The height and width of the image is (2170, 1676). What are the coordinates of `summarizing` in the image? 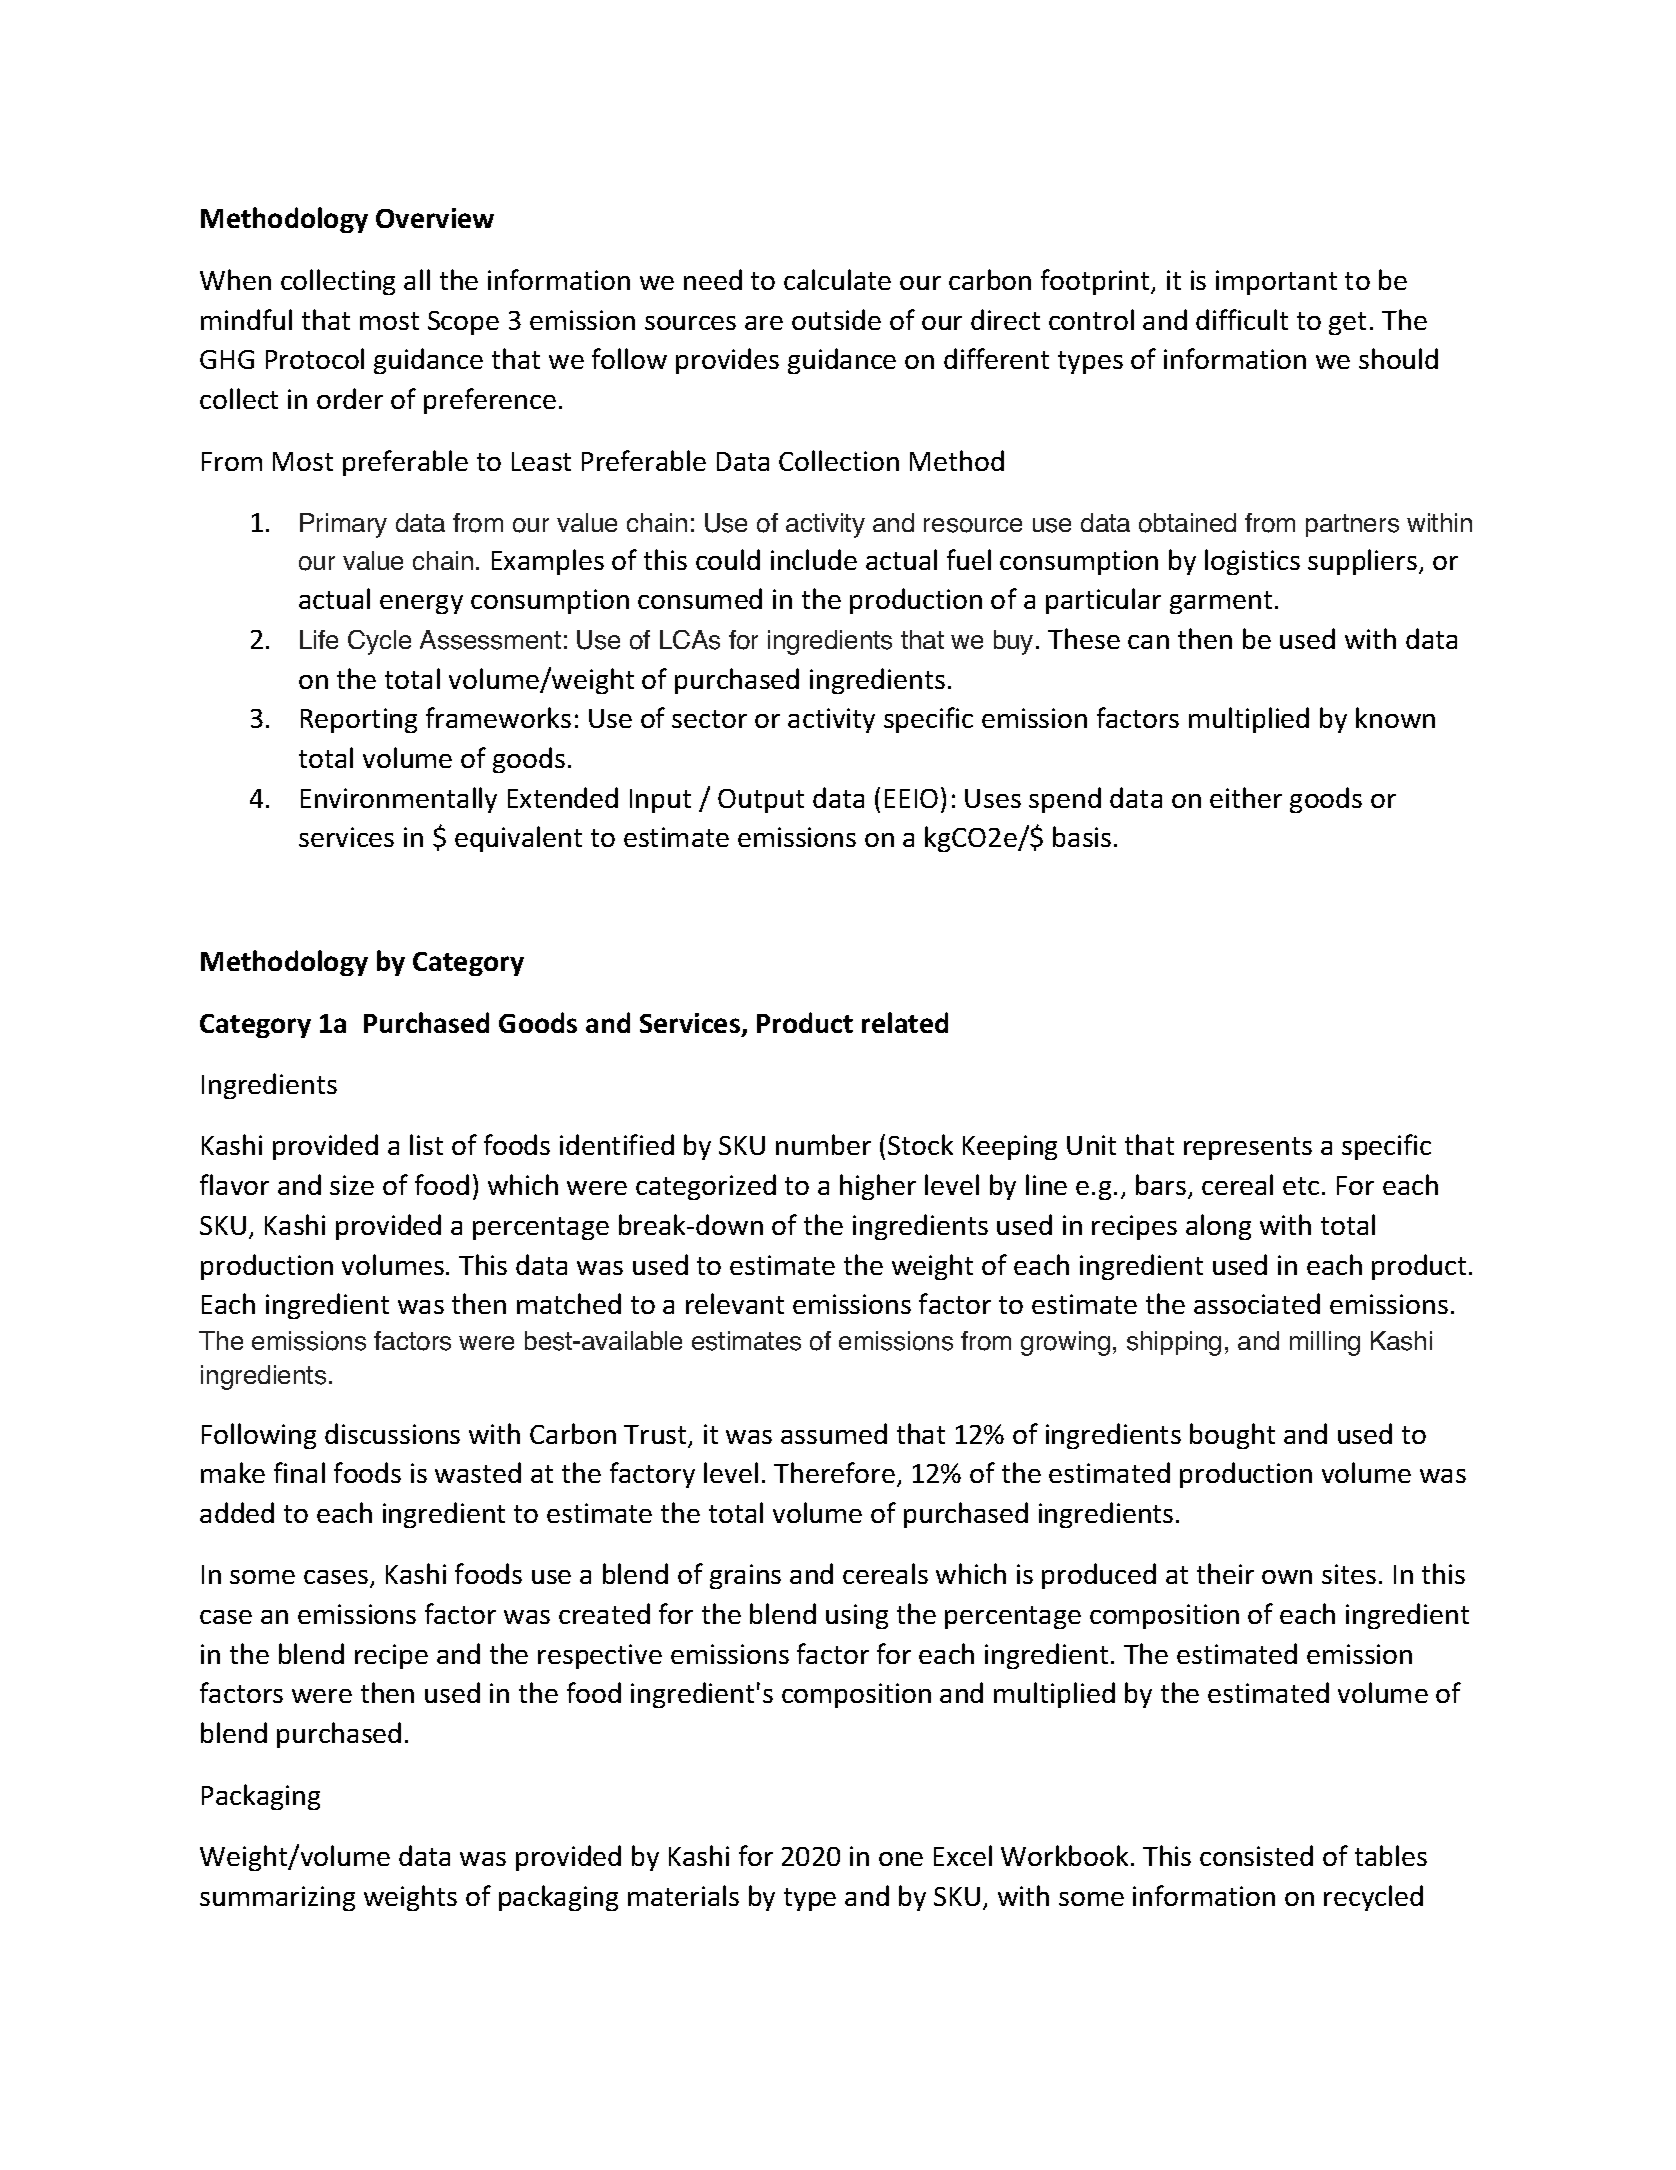 It's located at (277, 1898).
